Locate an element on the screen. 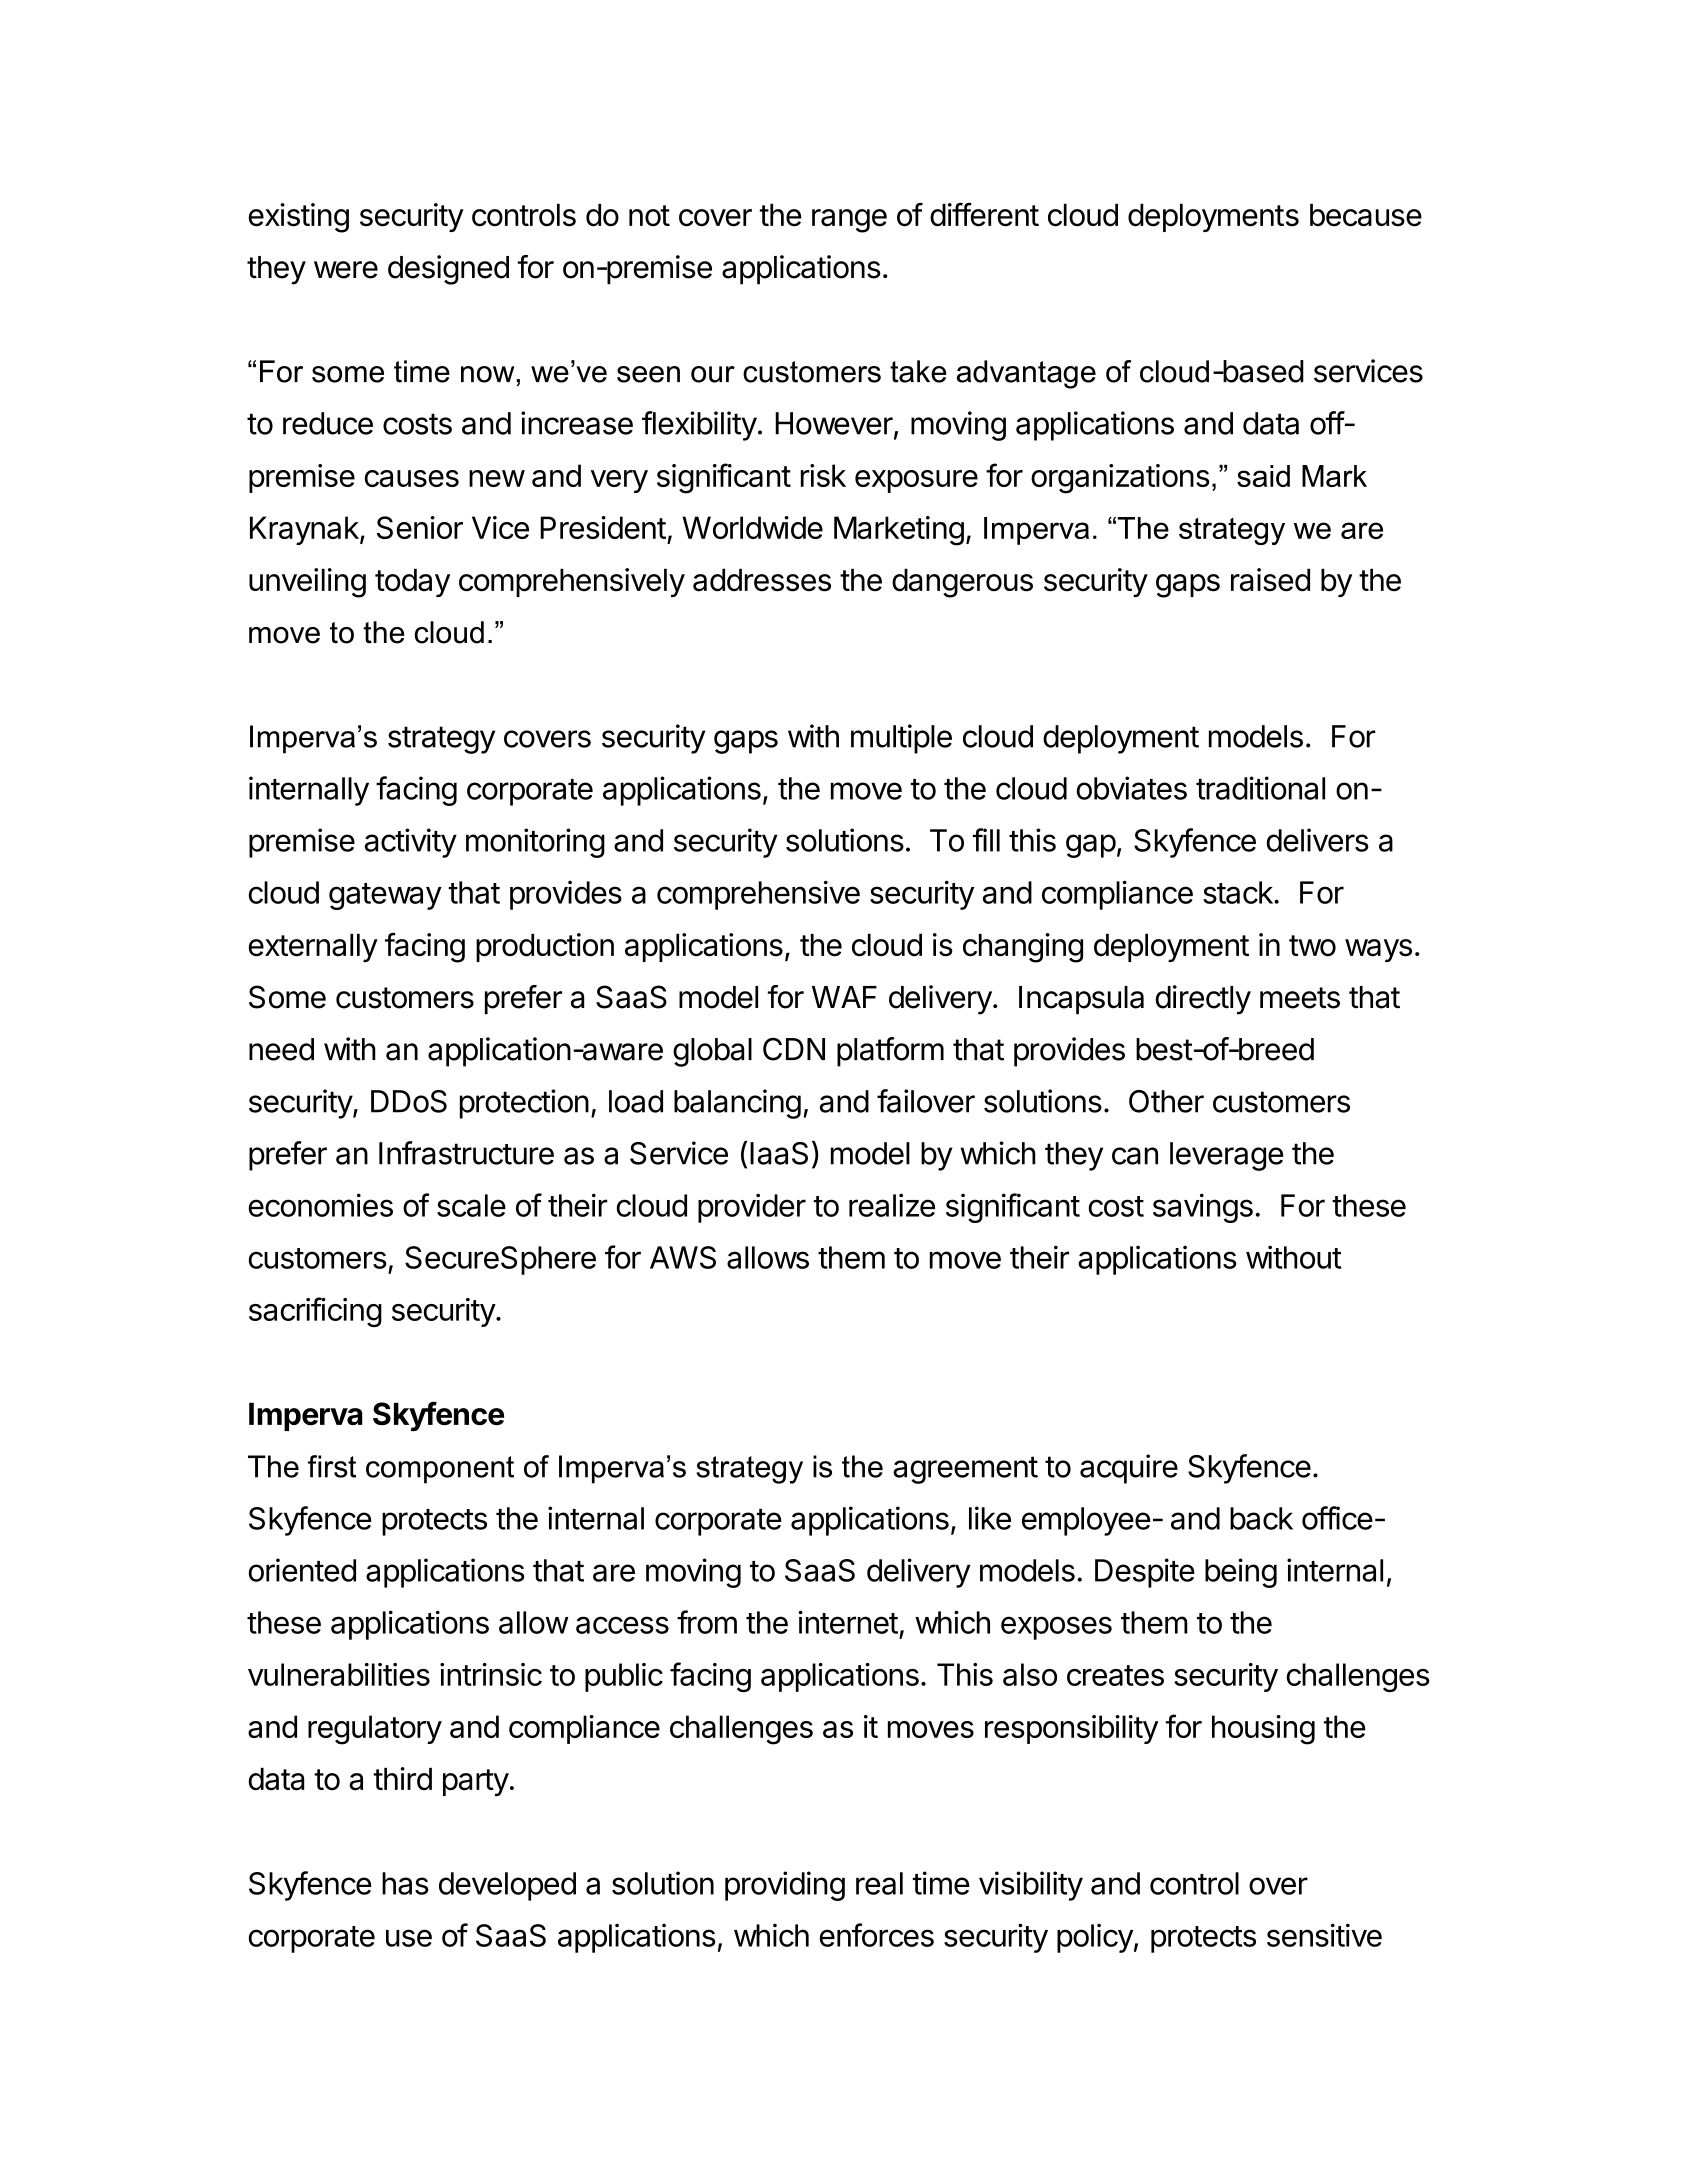 This screenshot has width=1681, height=2176. designed is located at coordinates (448, 270).
